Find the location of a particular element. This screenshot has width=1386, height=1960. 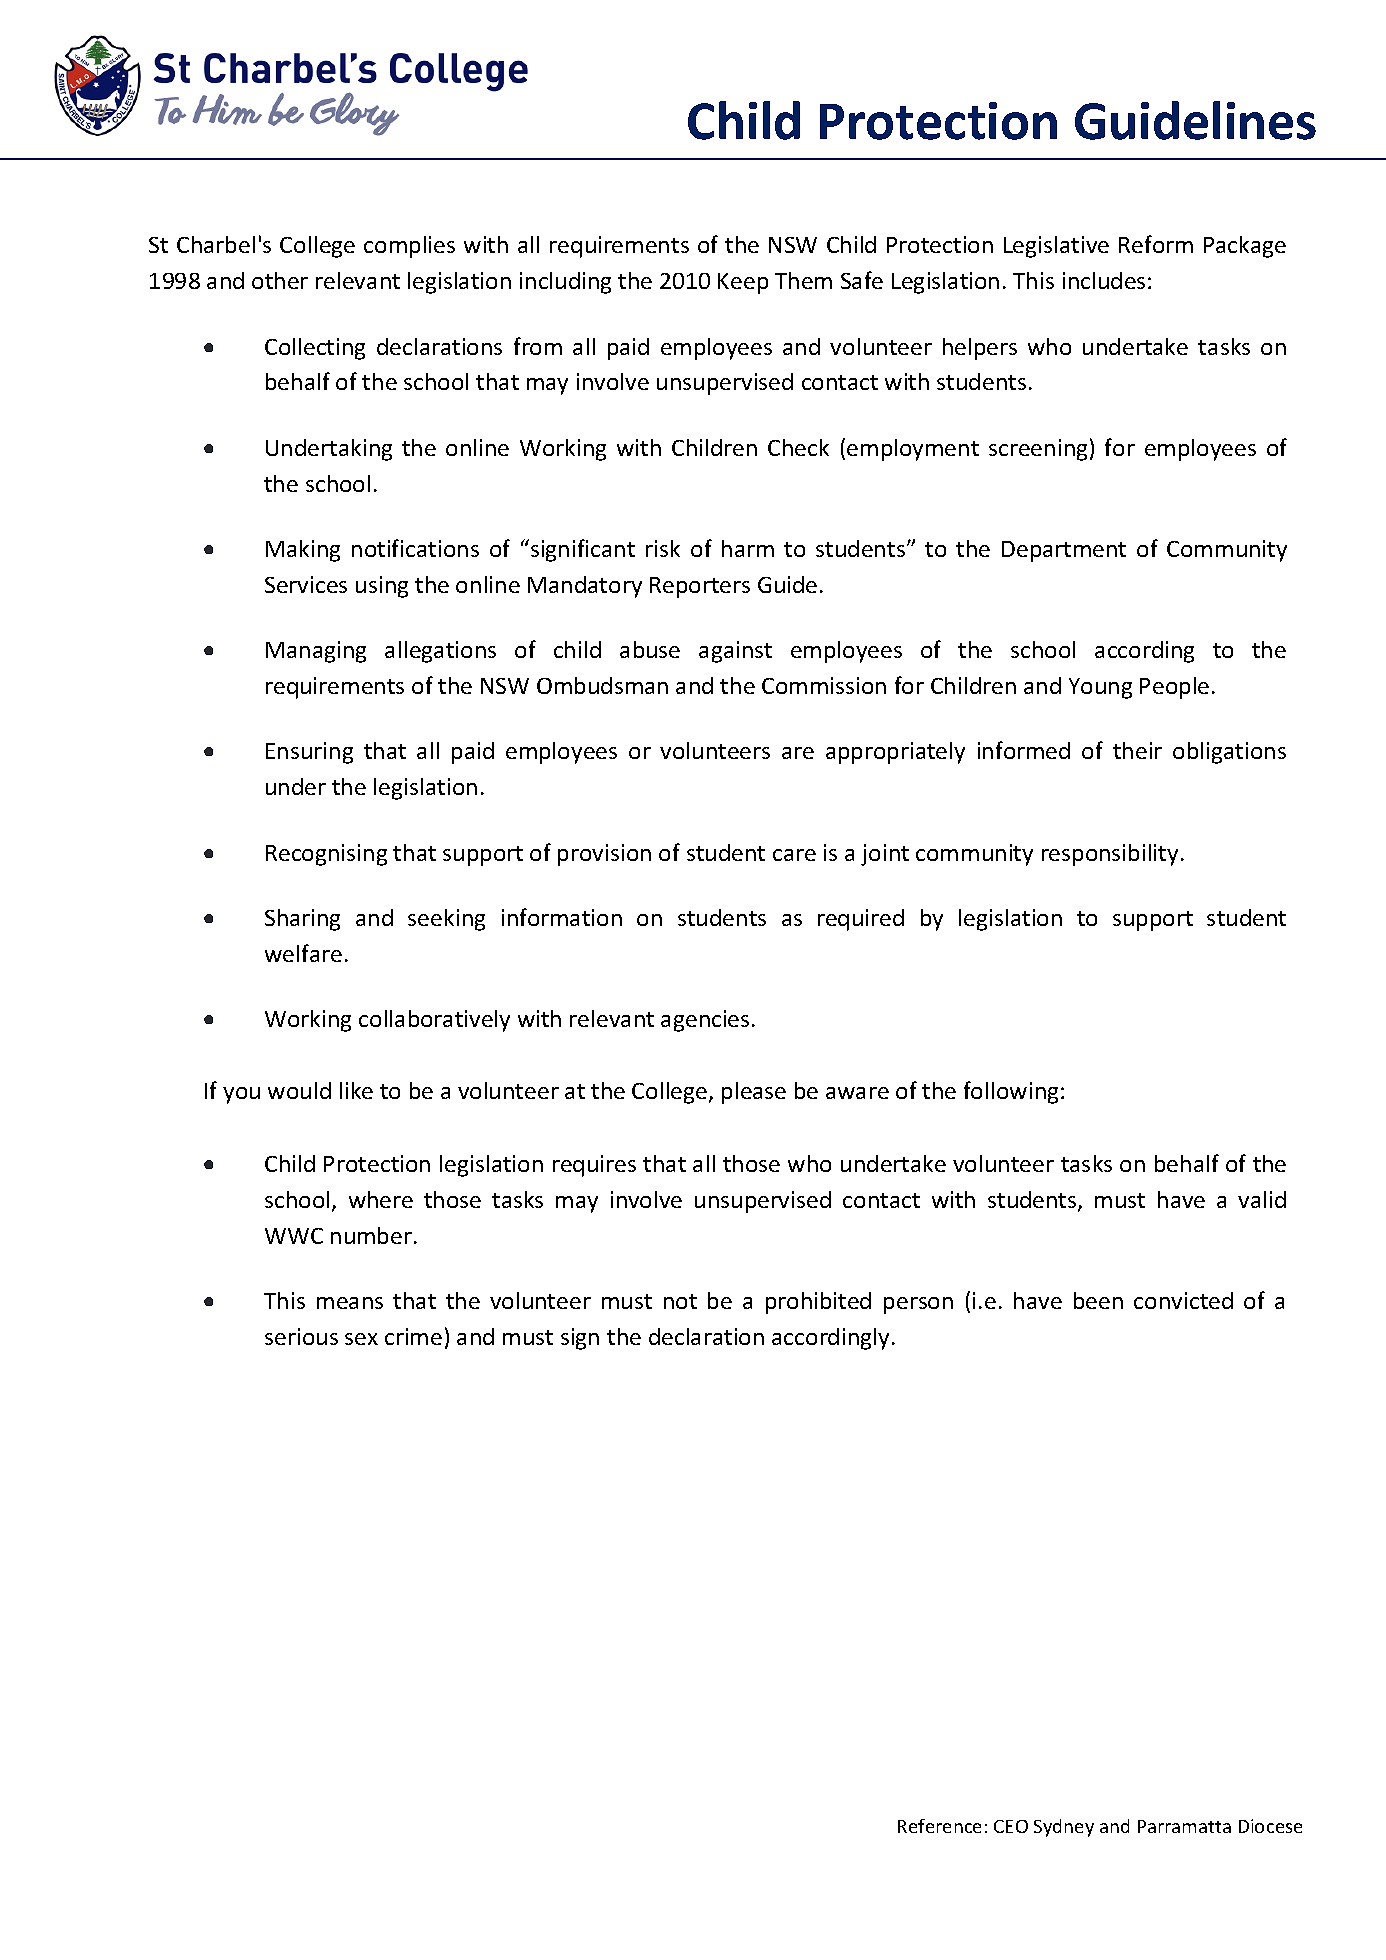

means is located at coordinates (350, 1303).
